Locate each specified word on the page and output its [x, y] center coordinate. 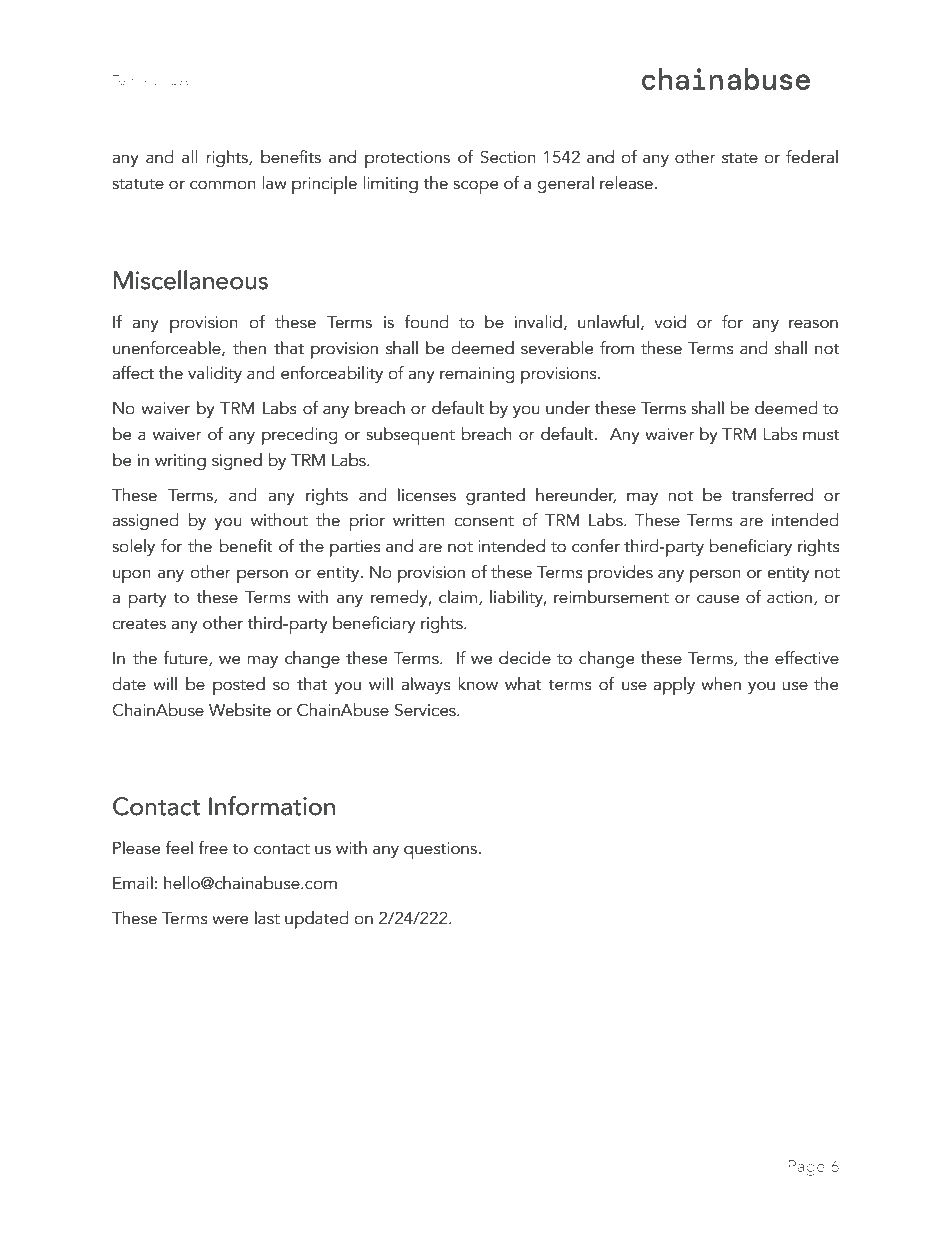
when [721, 684]
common [223, 185]
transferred [772, 495]
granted [495, 496]
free [213, 848]
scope [475, 187]
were [230, 920]
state [740, 158]
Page [807, 1168]
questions [441, 850]
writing [180, 462]
